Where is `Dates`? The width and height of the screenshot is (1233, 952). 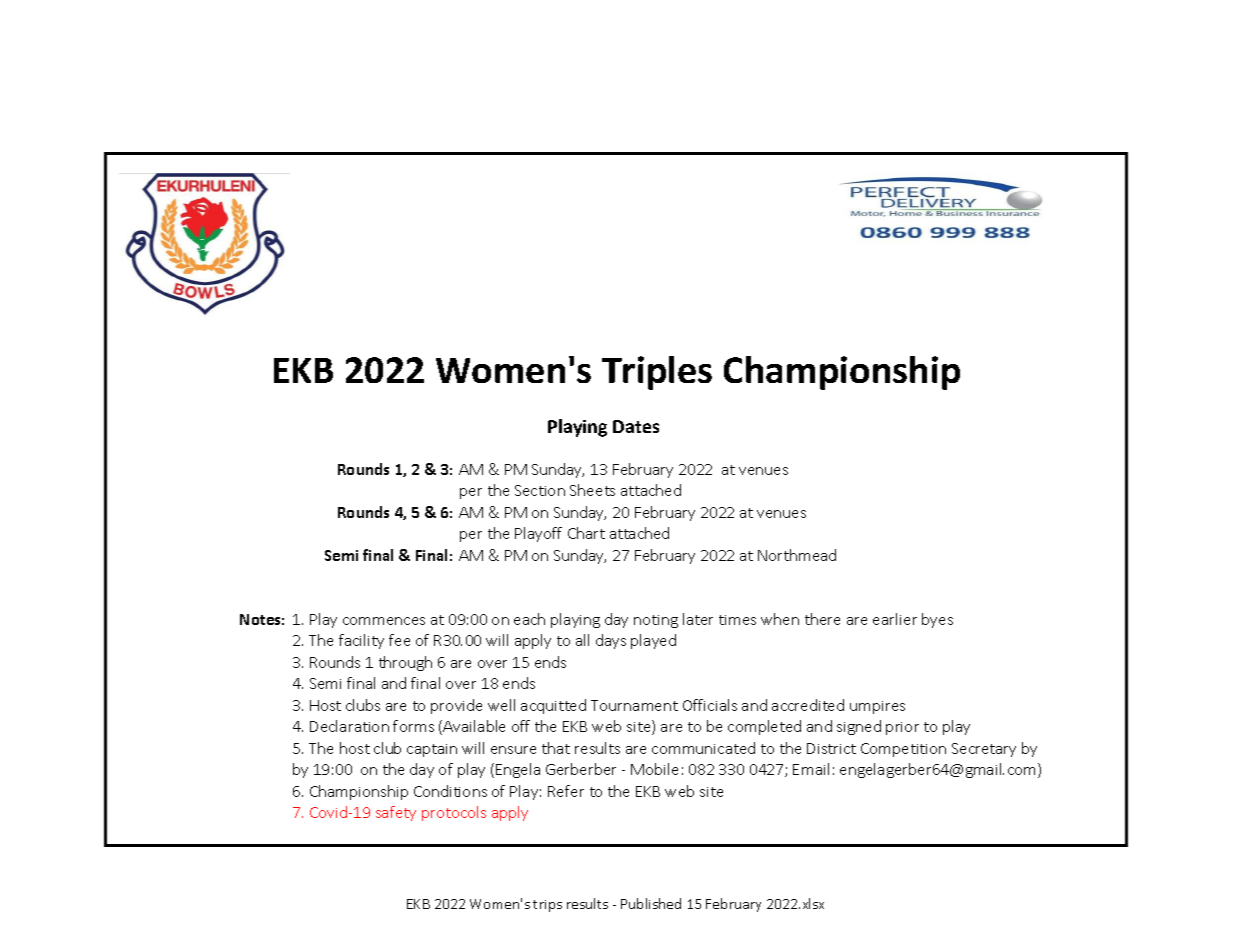
Dates is located at coordinates (636, 426).
